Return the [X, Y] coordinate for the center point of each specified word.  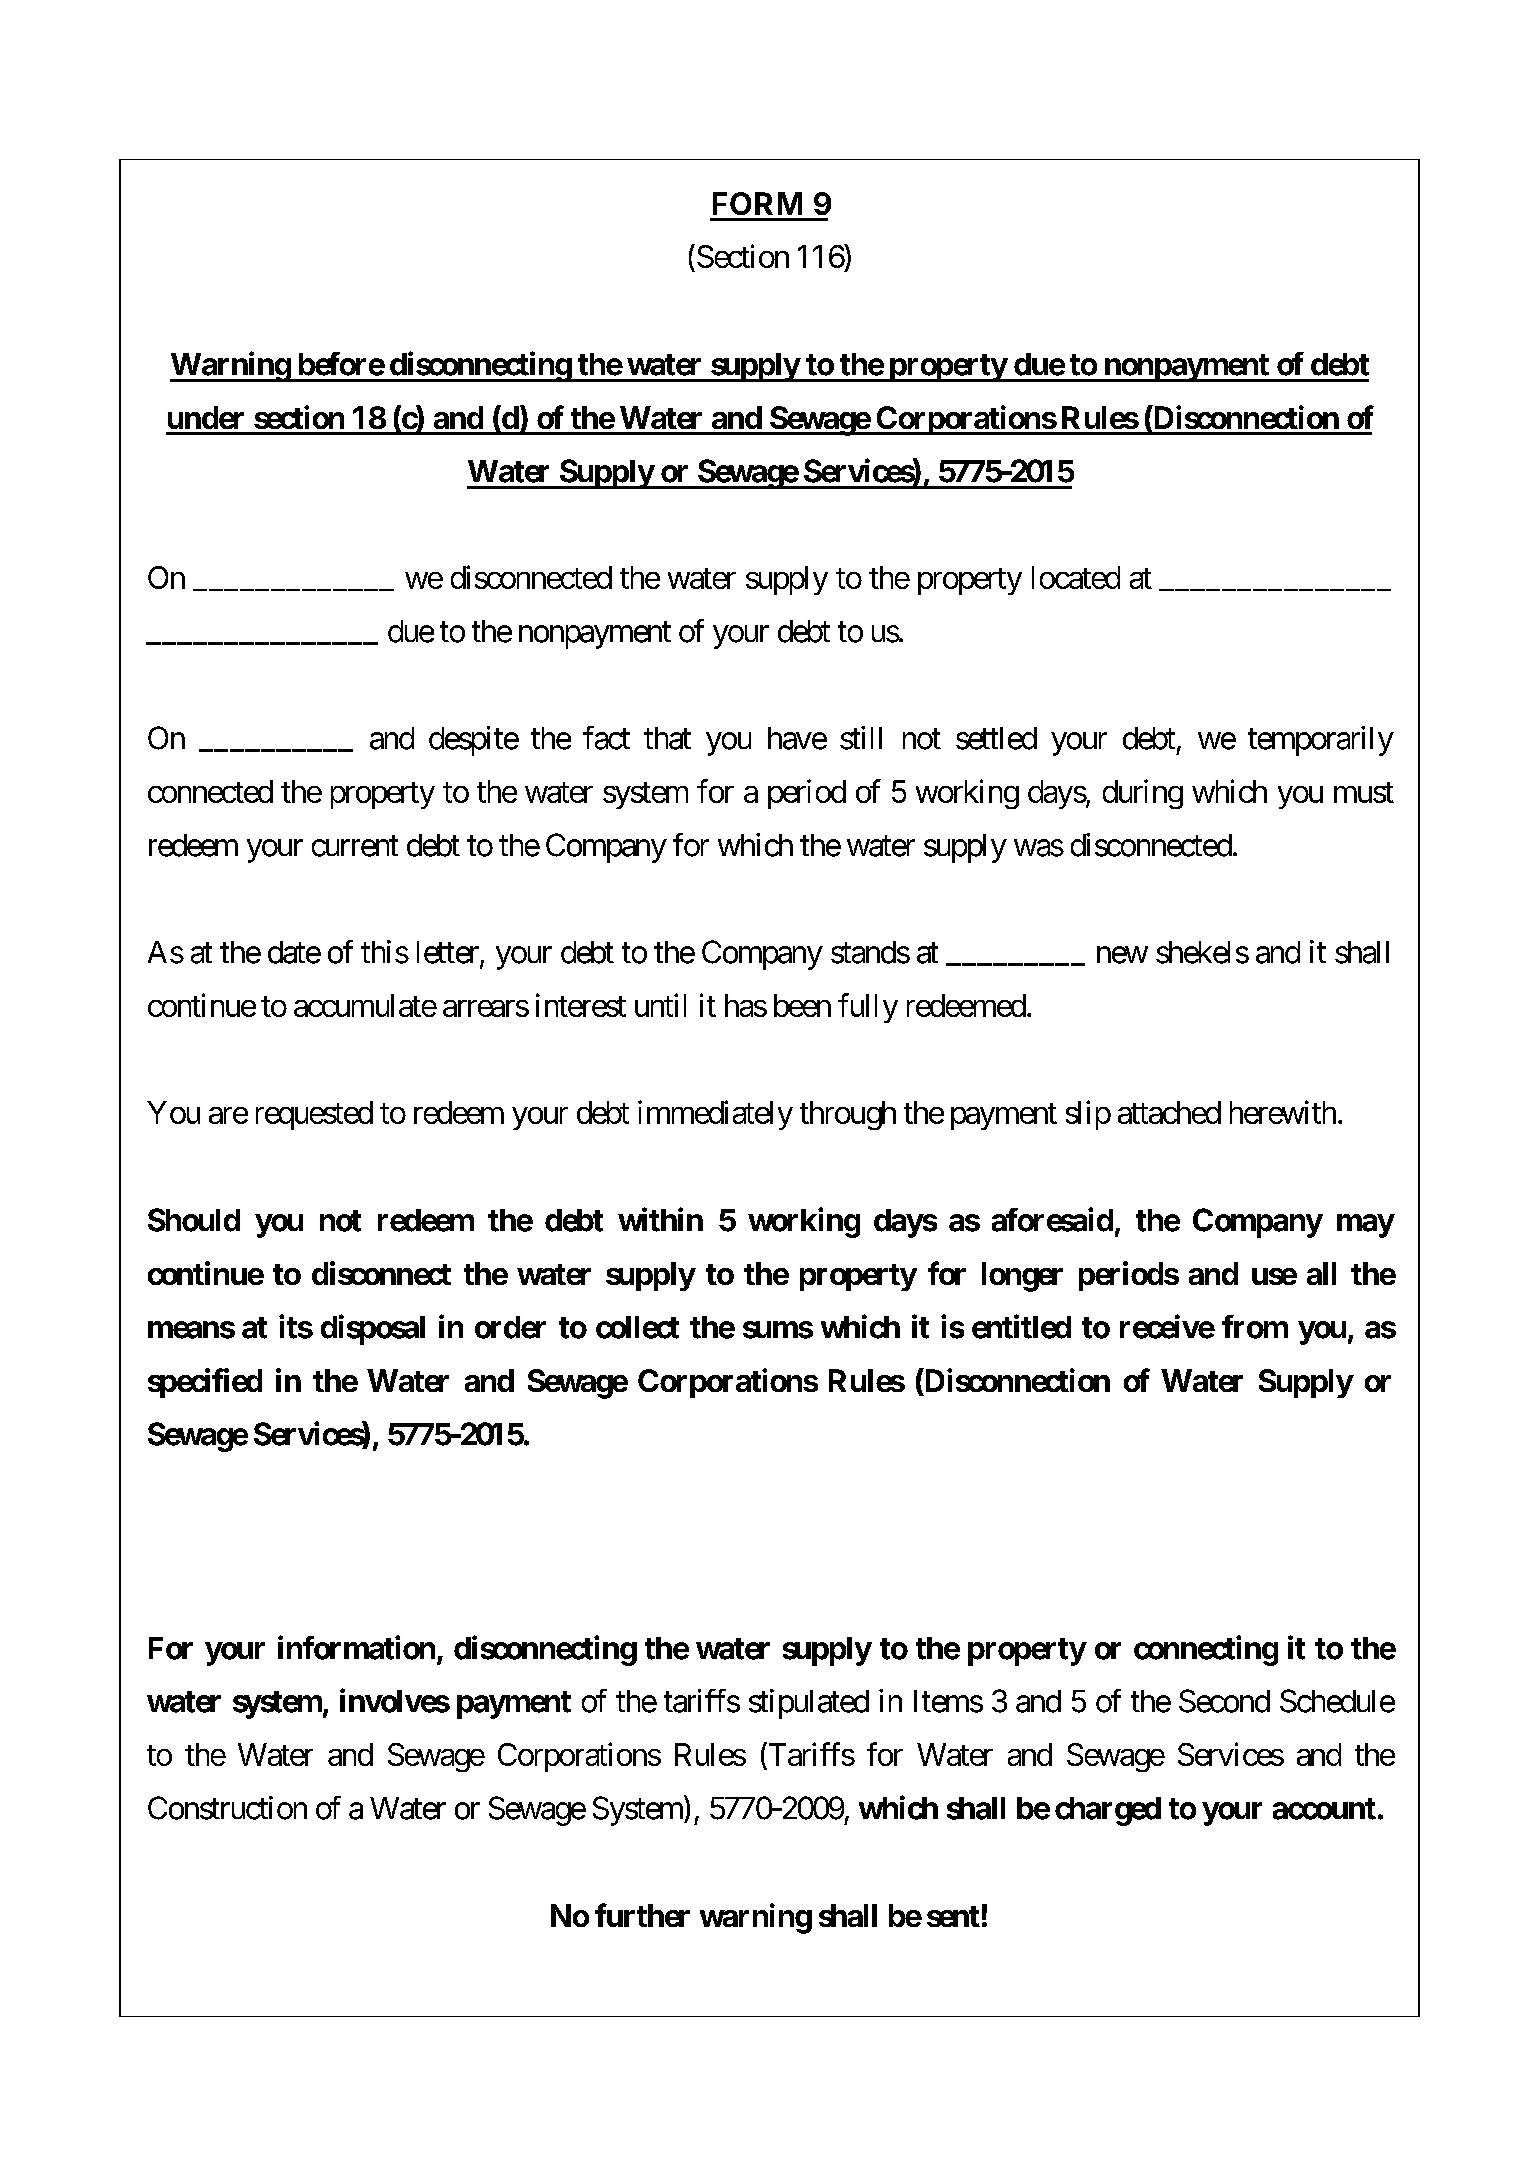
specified [205, 1383]
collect [637, 1327]
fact [606, 738]
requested [314, 1115]
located [1076, 577]
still [861, 738]
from [1255, 1327]
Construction [227, 1808]
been [802, 1005]
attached [1169, 1112]
